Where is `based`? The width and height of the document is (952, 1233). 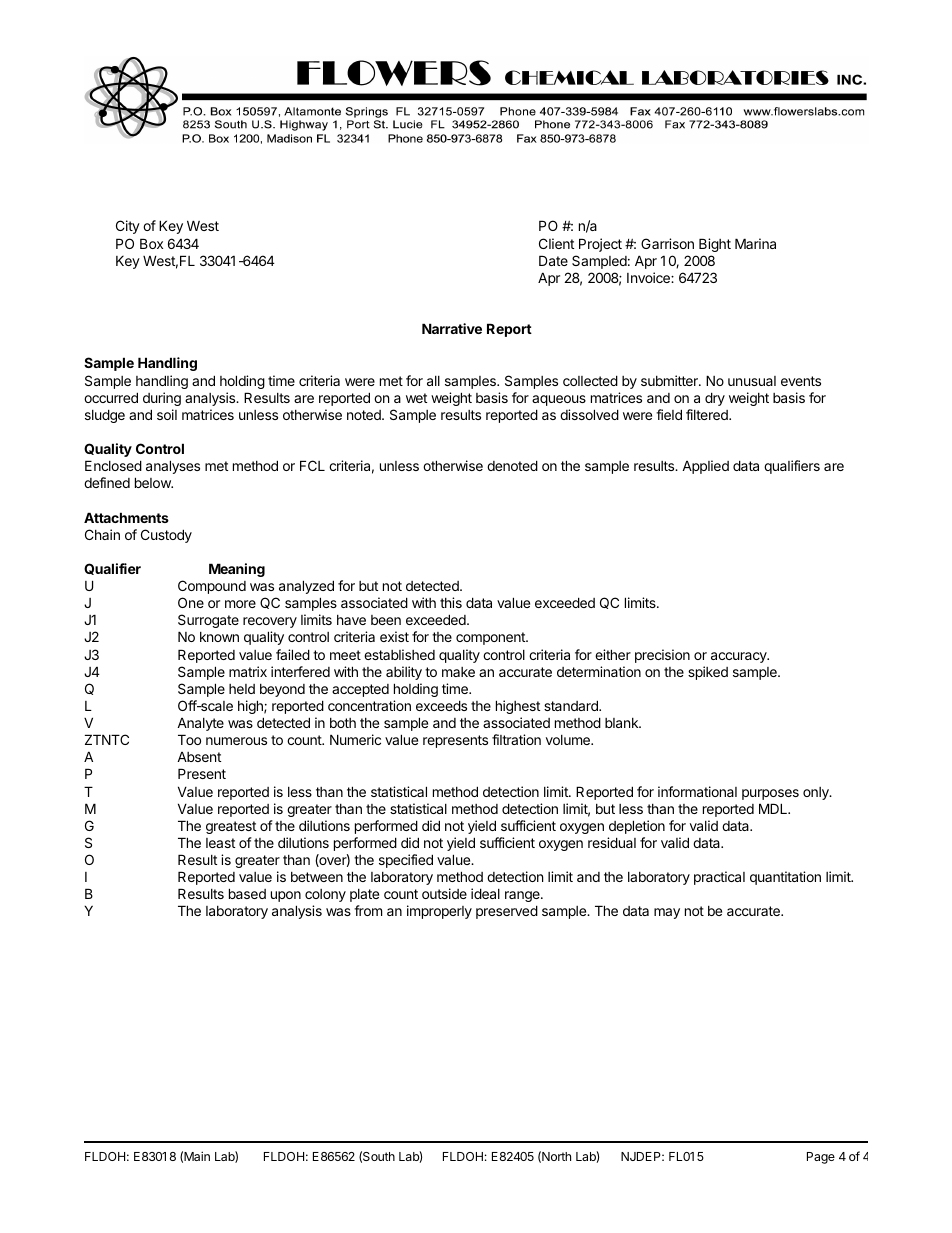 based is located at coordinates (247, 893).
